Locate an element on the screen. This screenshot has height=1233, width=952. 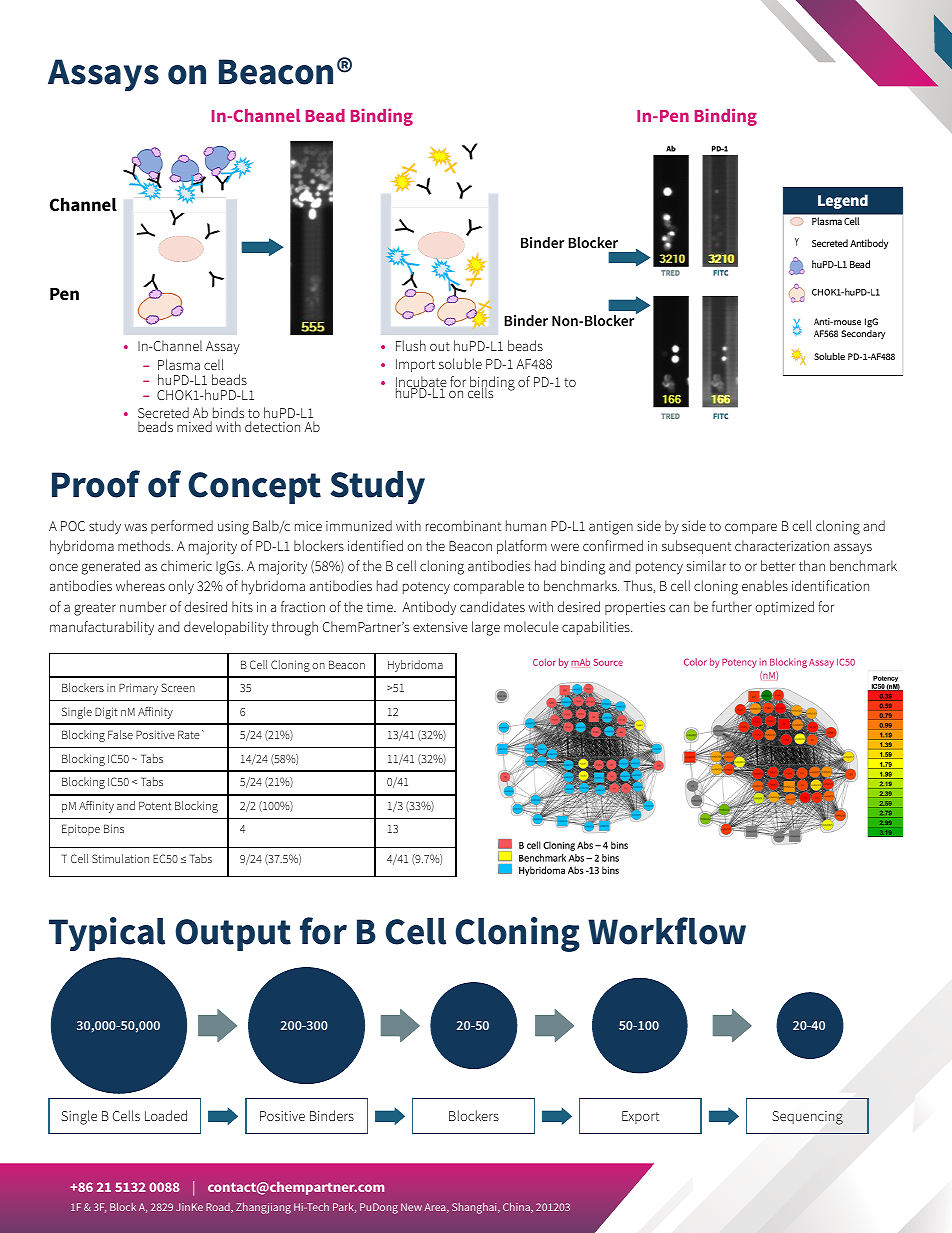
comparable is located at coordinates (488, 587).
